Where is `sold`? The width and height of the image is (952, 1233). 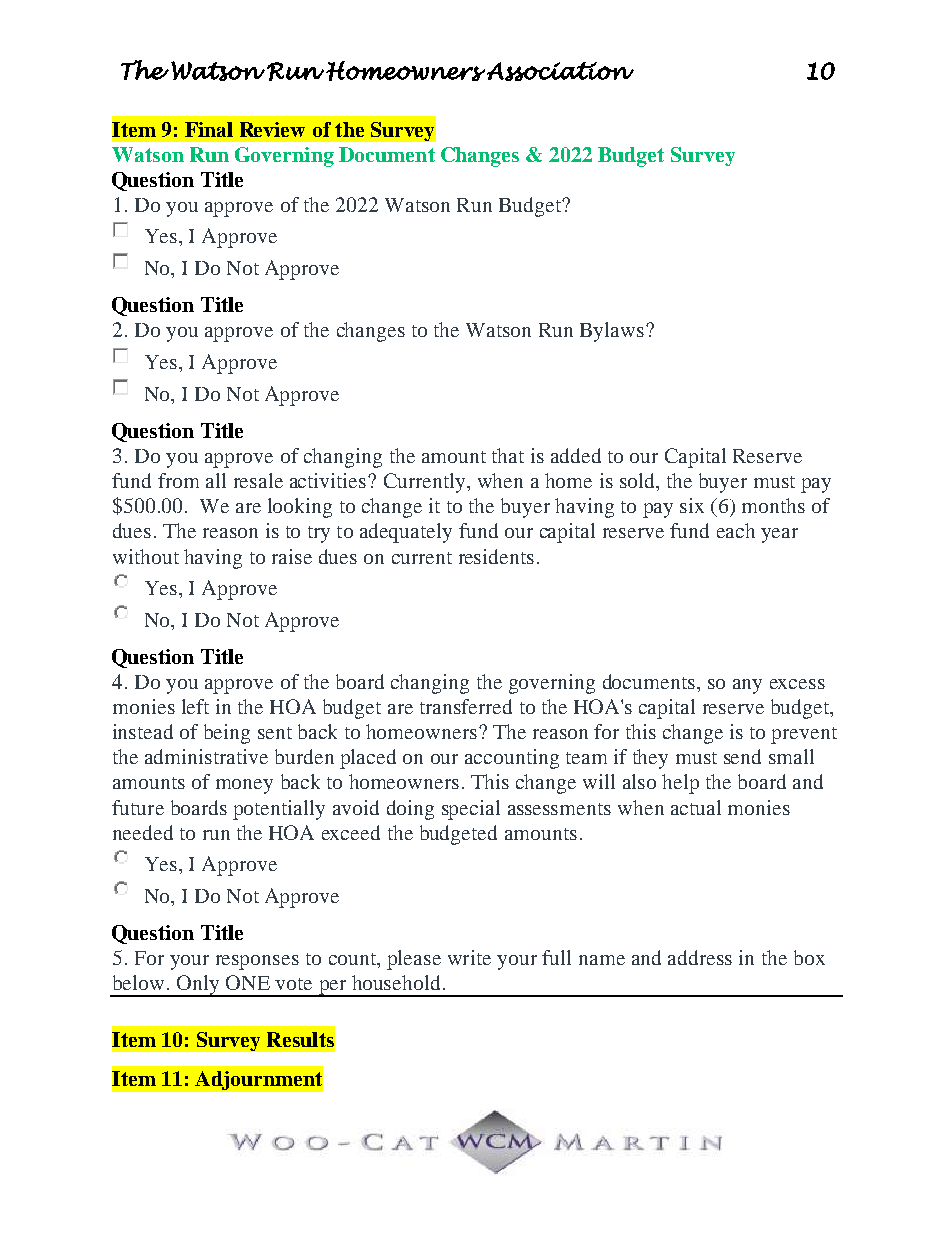
sold is located at coordinates (638, 480).
